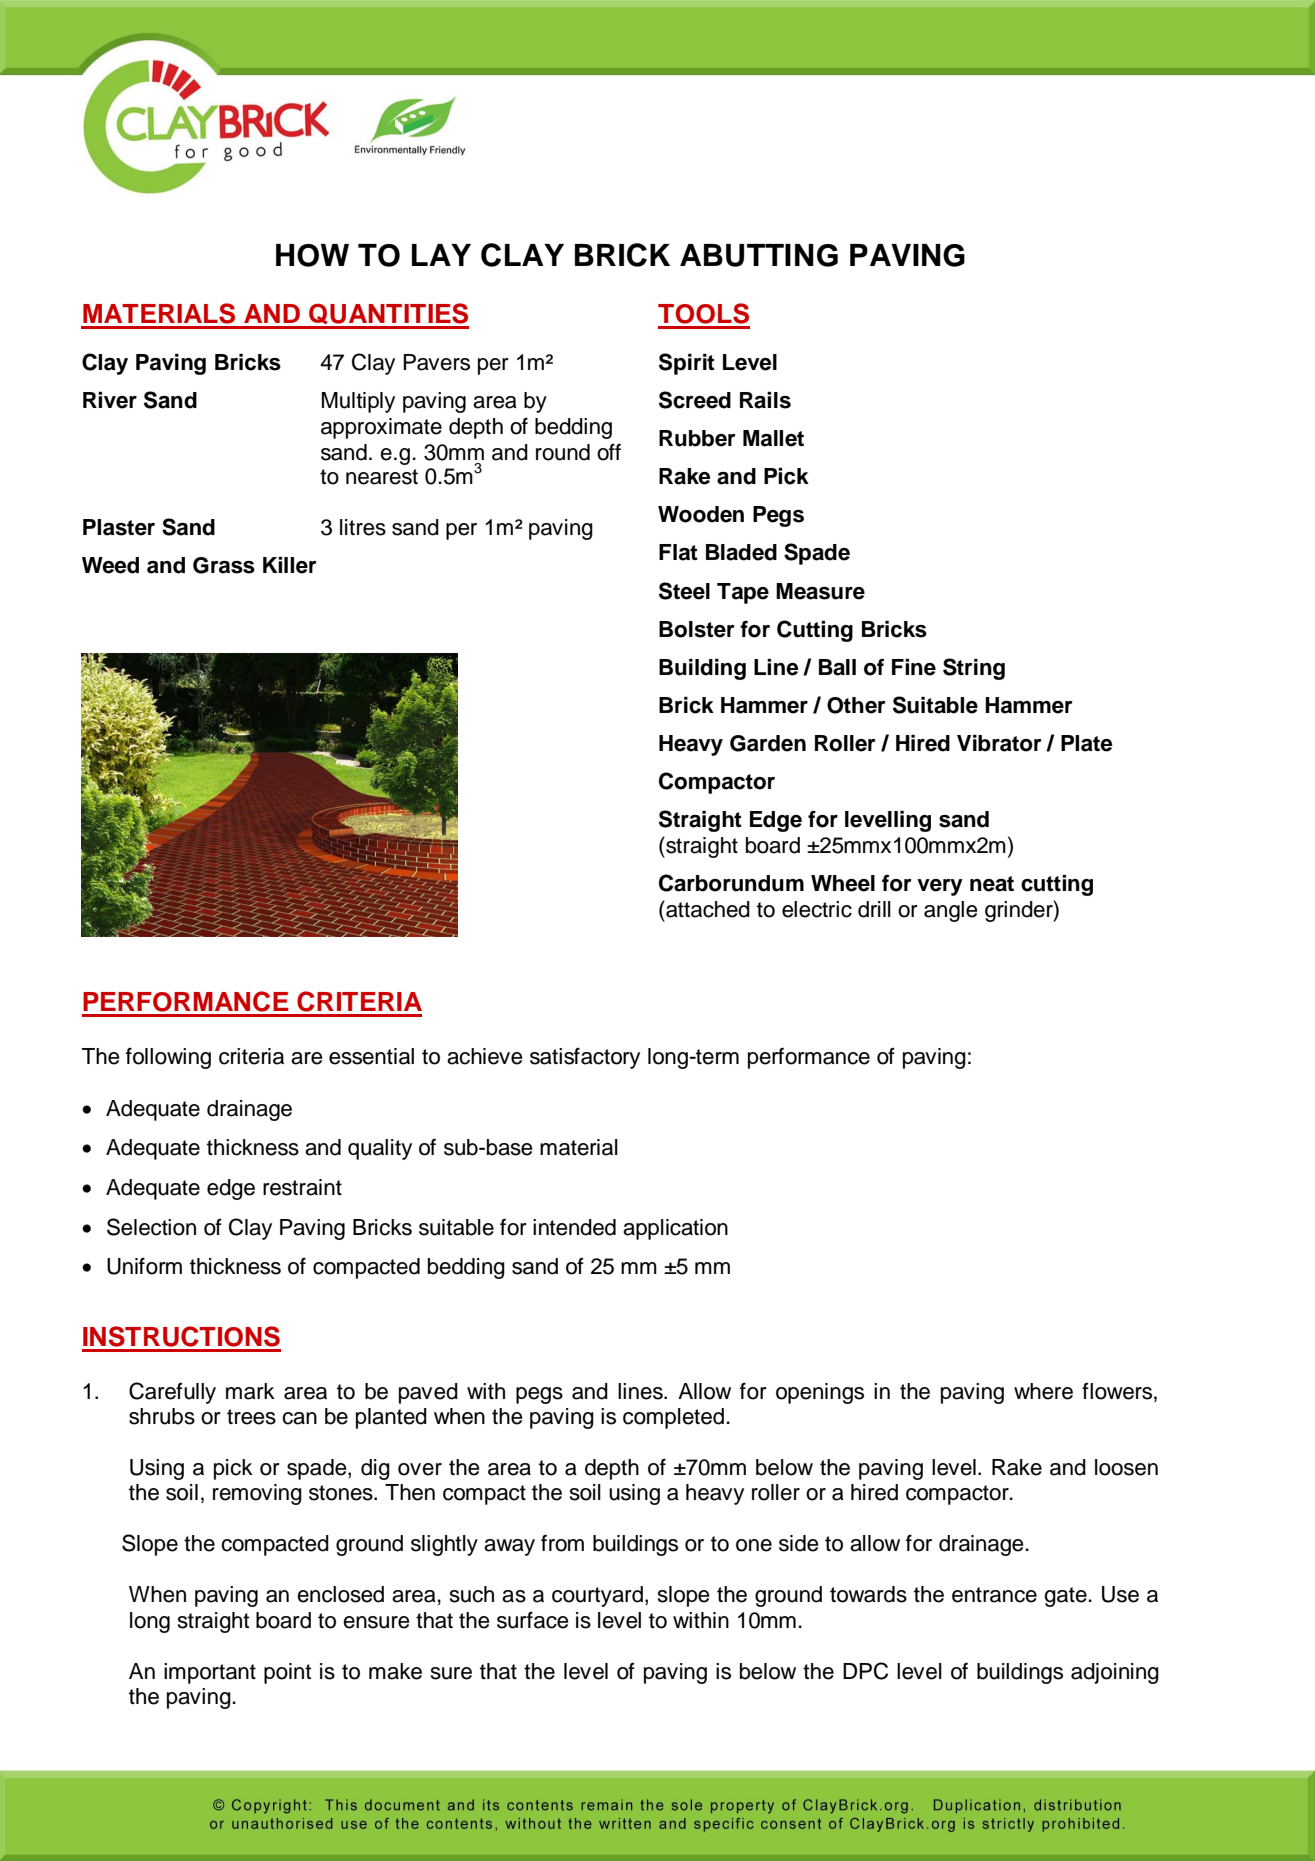 Image resolution: width=1315 pixels, height=1861 pixels. What do you see at coordinates (759, 255) in the document?
I see `ABUTTING` at bounding box center [759, 255].
